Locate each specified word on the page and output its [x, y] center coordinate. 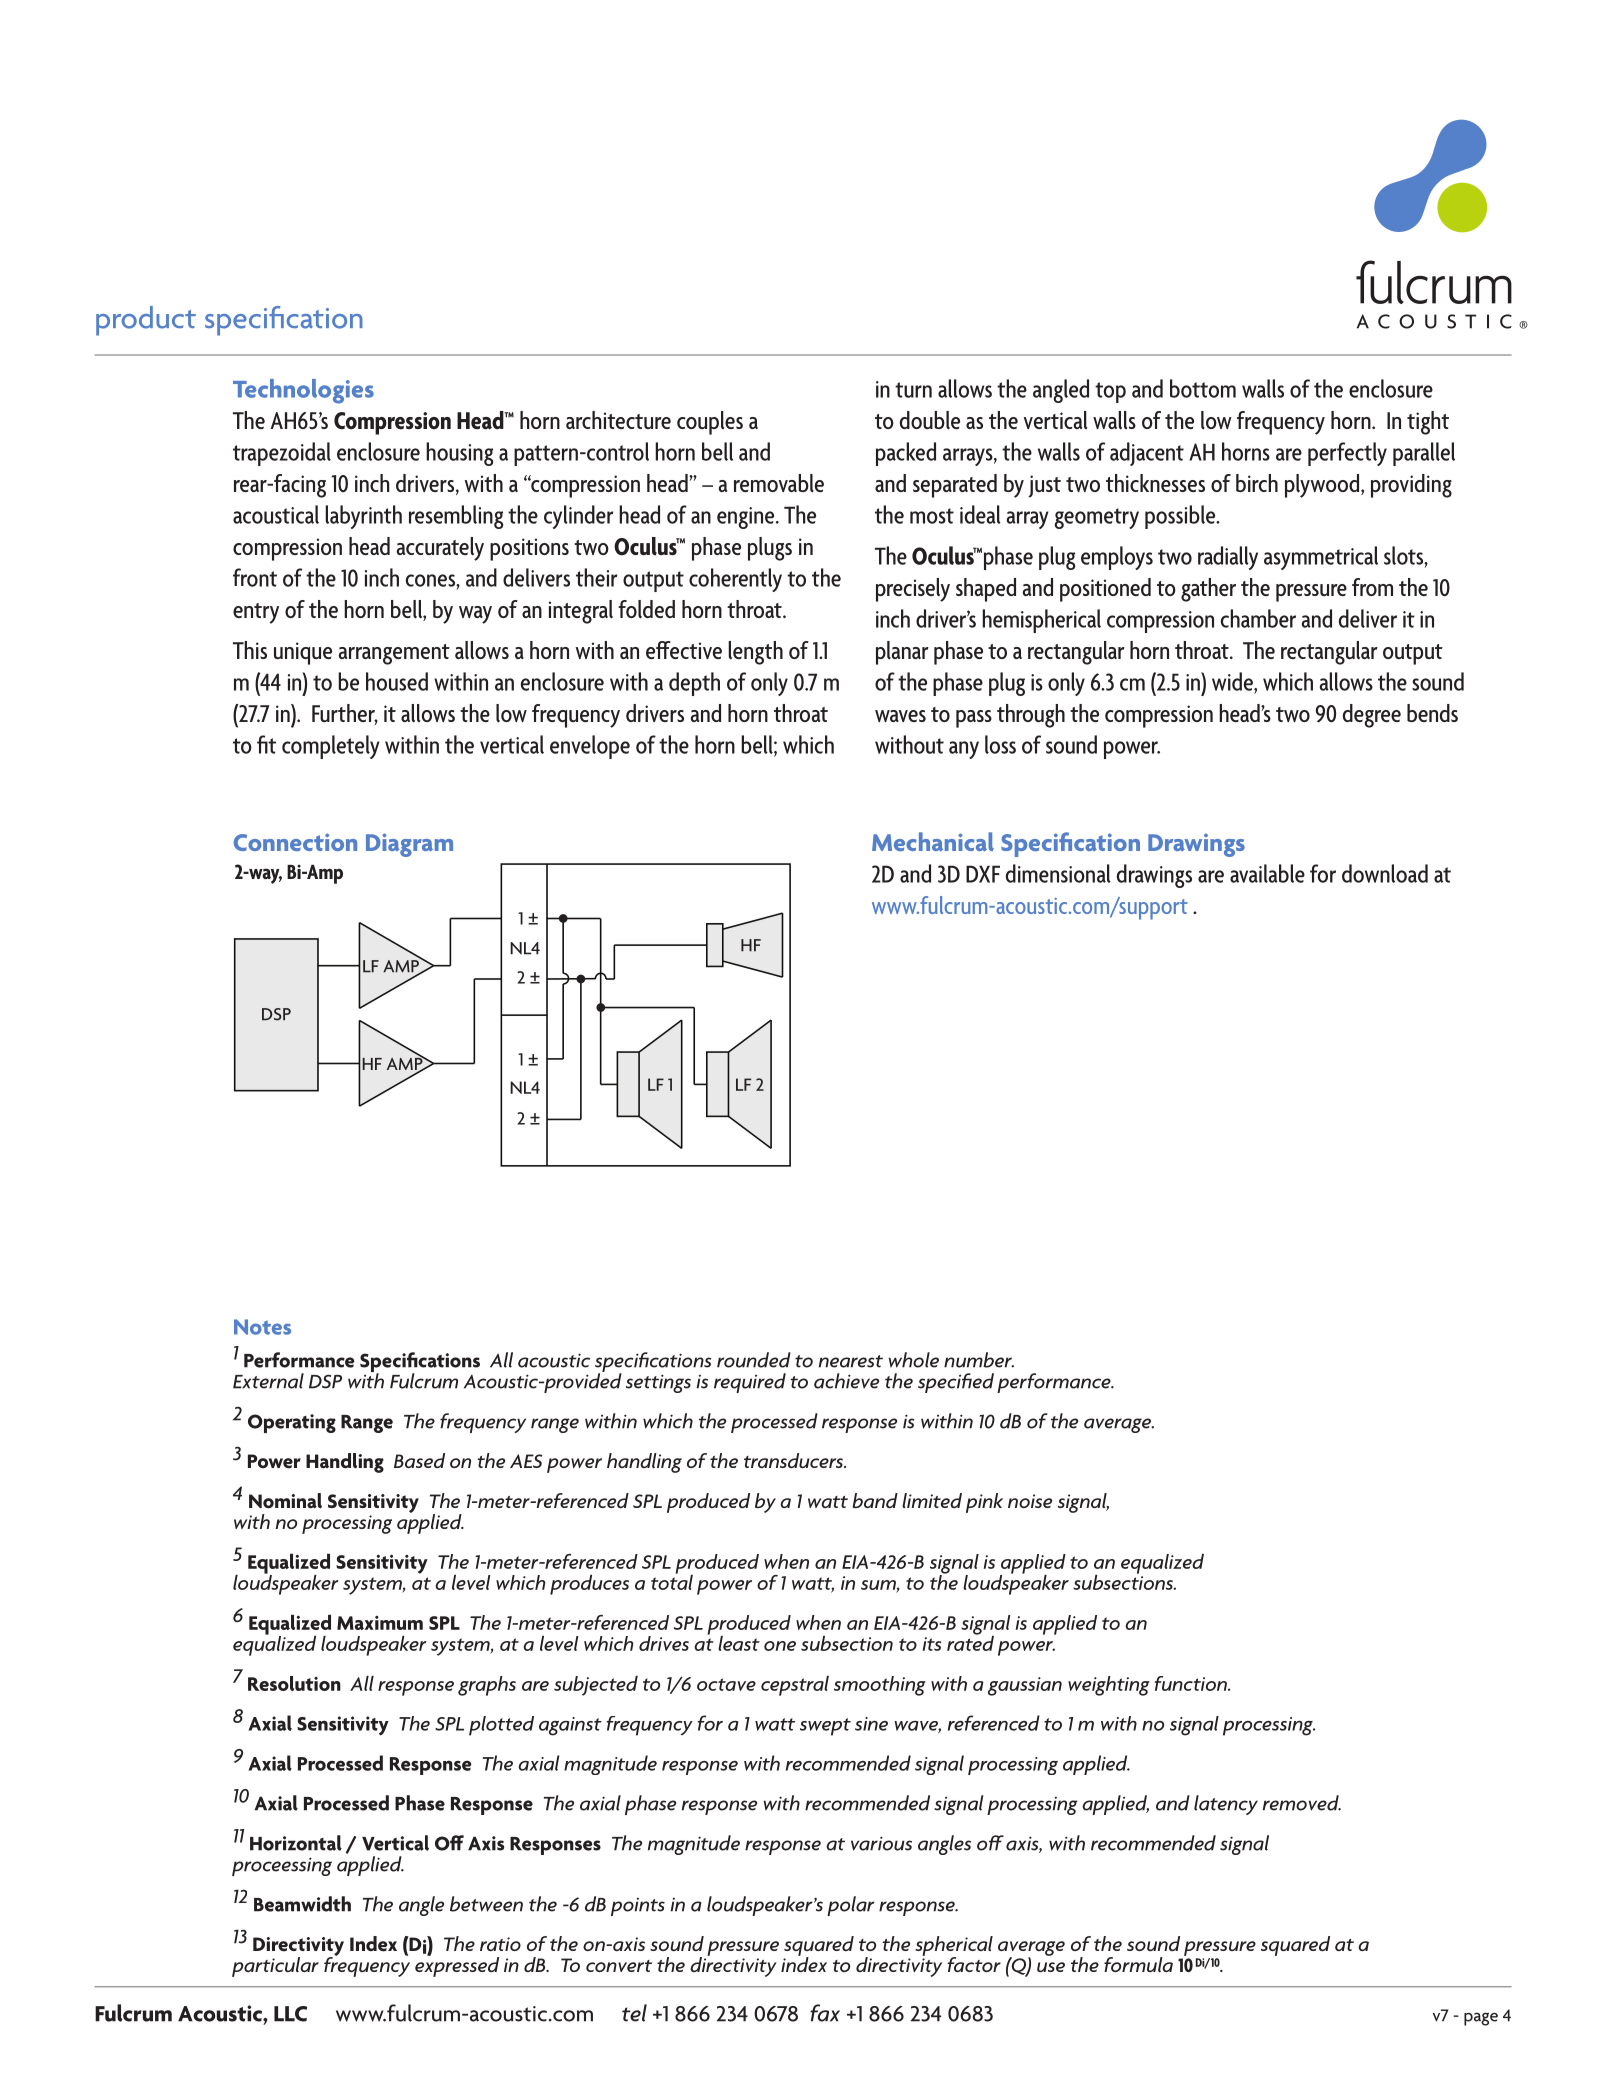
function [1192, 1683]
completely [331, 747]
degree [1372, 716]
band [875, 1500]
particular [275, 1967]
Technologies [303, 391]
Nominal [285, 1501]
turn [913, 390]
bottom [1203, 388]
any [964, 750]
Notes [262, 1327]
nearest [851, 1361]
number [979, 1360]
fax [825, 2013]
